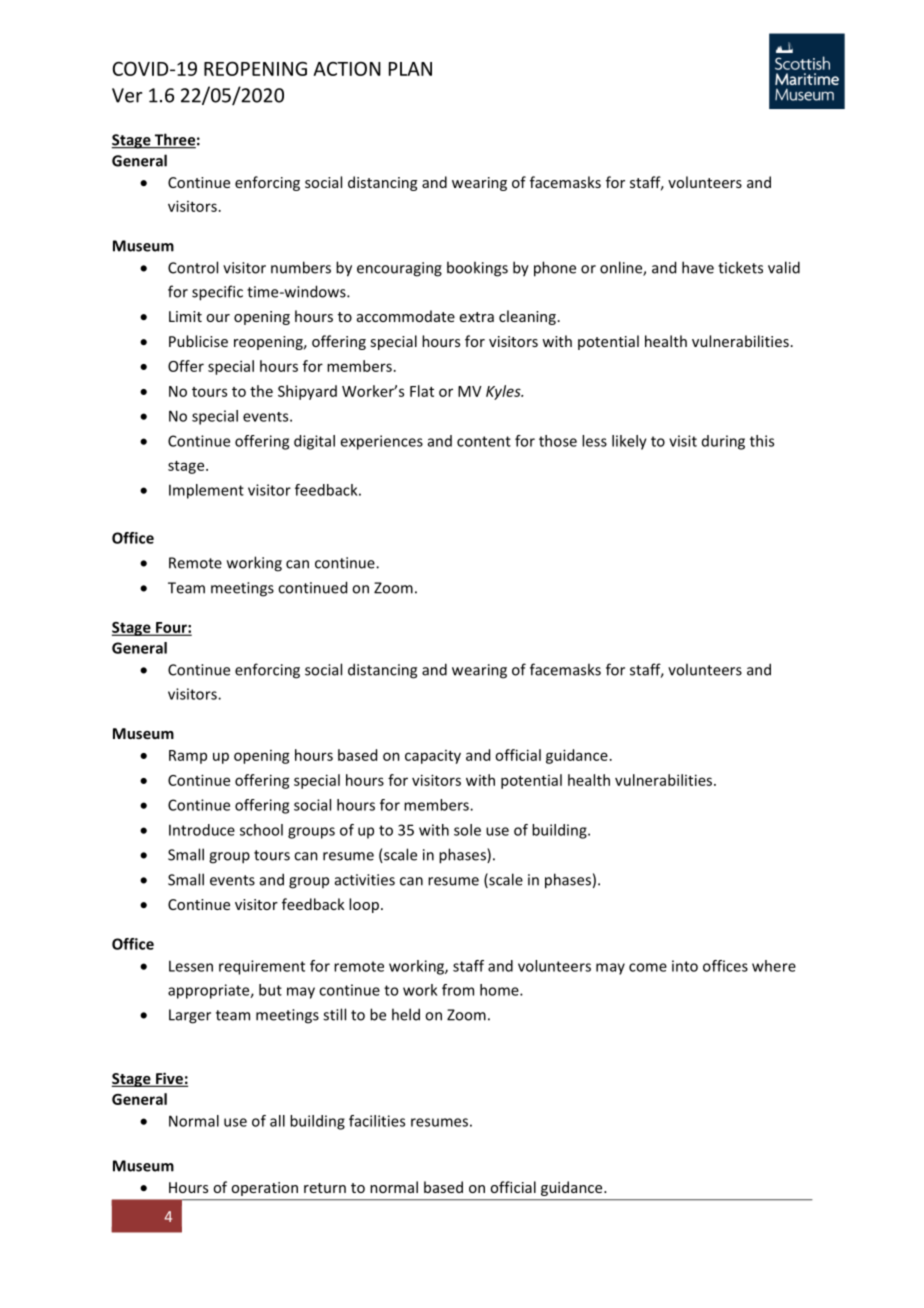 The width and height of the page is (924, 1308). I want to click on content, so click(484, 441).
